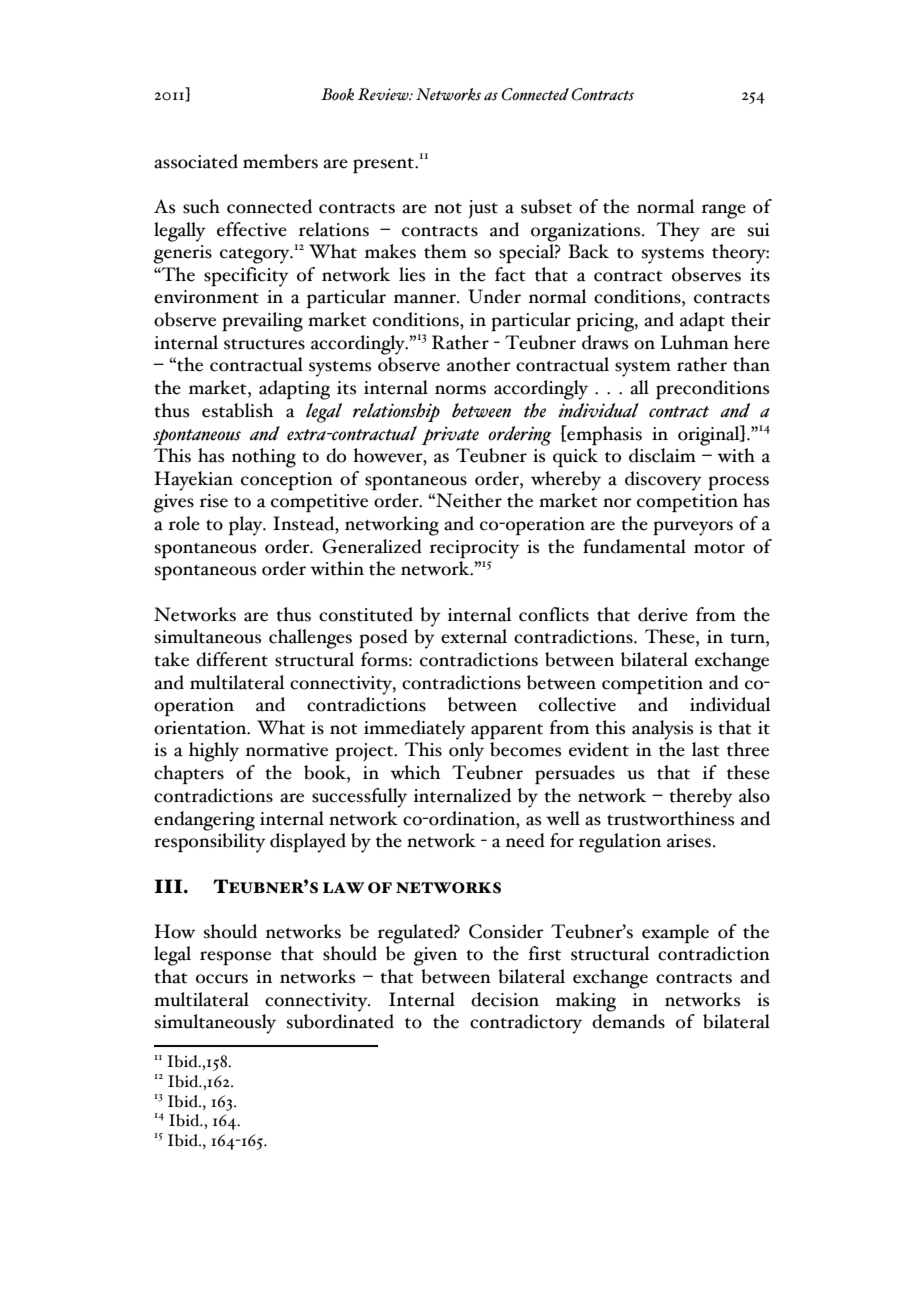 This screenshot has height=1308, width=924. I want to click on establish, so click(238, 410).
